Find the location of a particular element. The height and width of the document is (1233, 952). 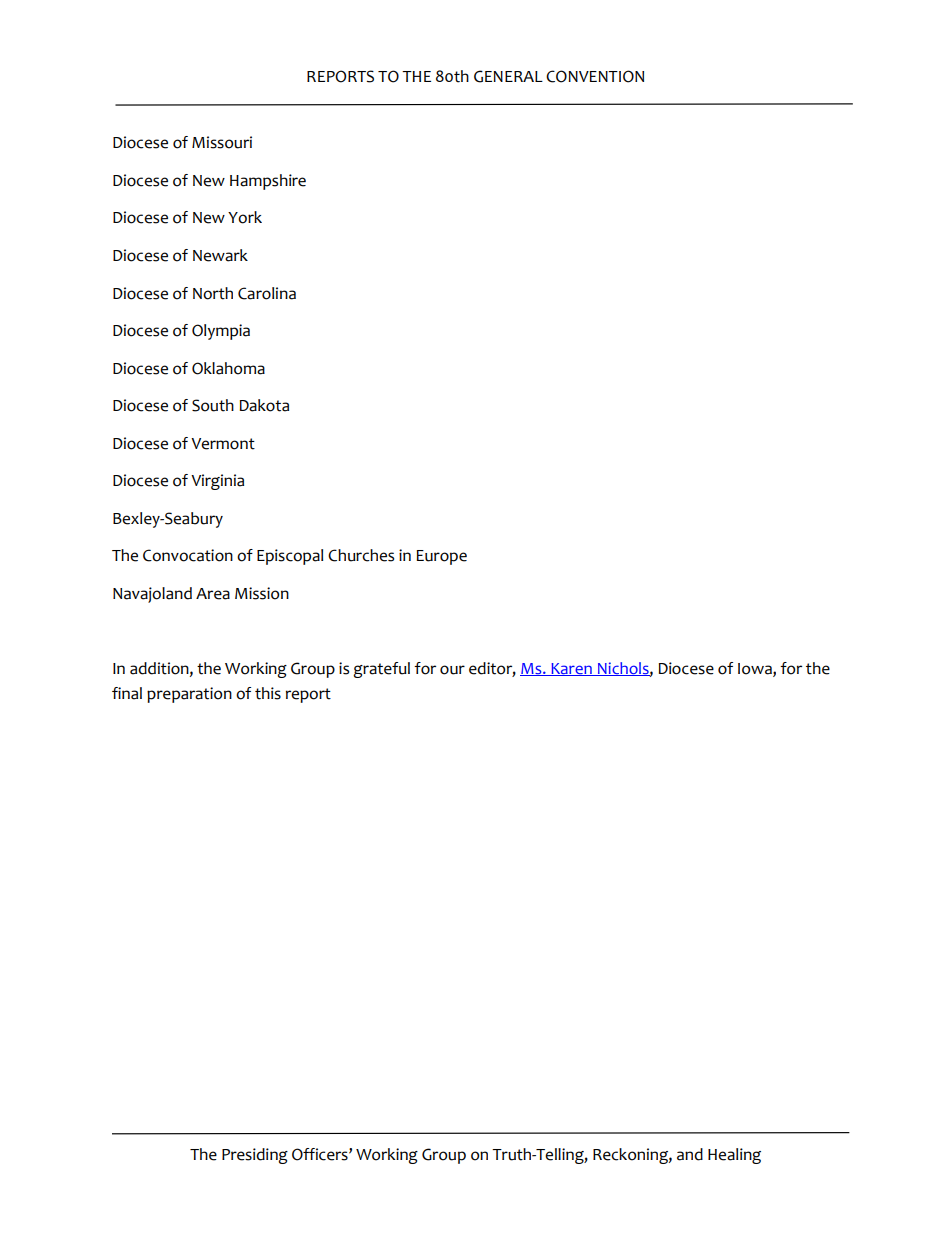

Karen is located at coordinates (571, 669).
